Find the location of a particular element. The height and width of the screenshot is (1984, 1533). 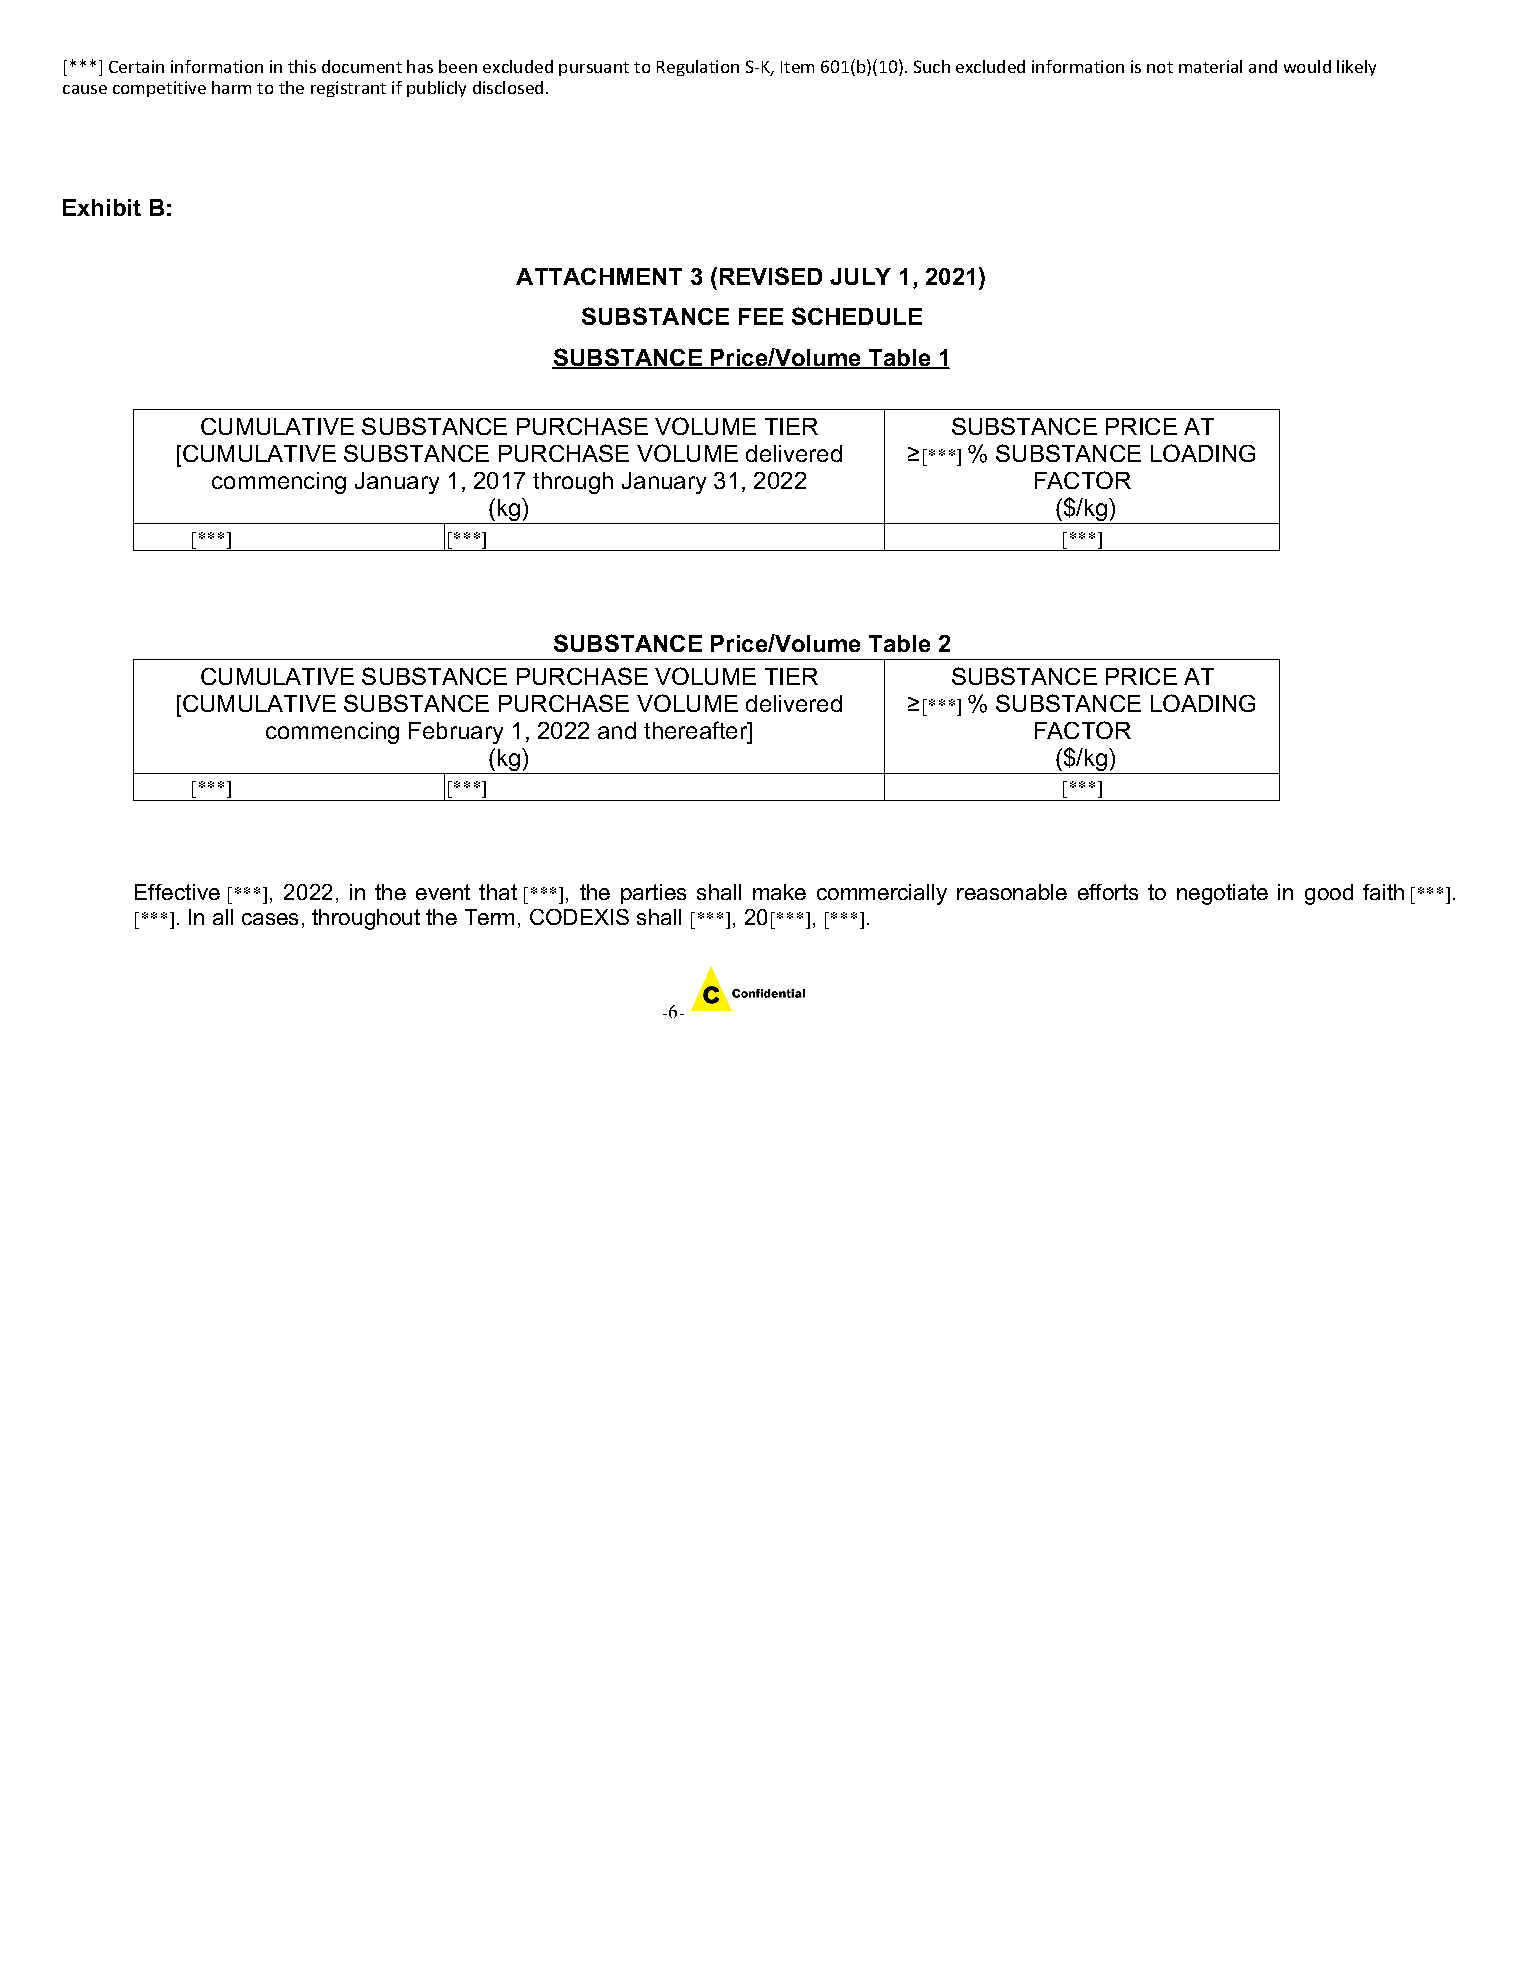

Effective is located at coordinates (177, 892).
